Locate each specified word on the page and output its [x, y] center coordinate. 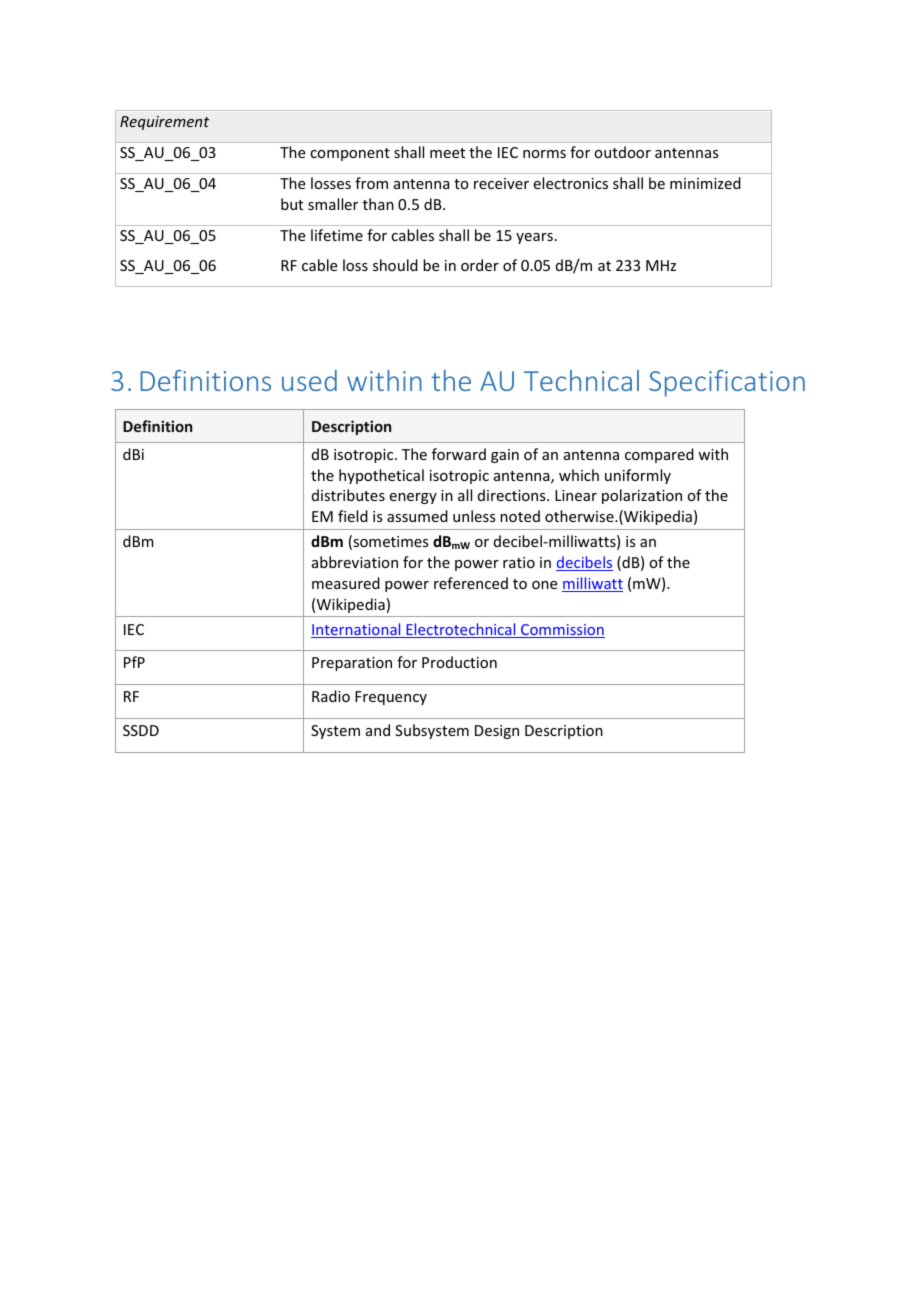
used [309, 380]
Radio [331, 696]
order [480, 265]
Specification [727, 383]
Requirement [164, 123]
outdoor [622, 152]
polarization [642, 496]
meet [447, 153]
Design [497, 732]
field [353, 516]
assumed [417, 516]
